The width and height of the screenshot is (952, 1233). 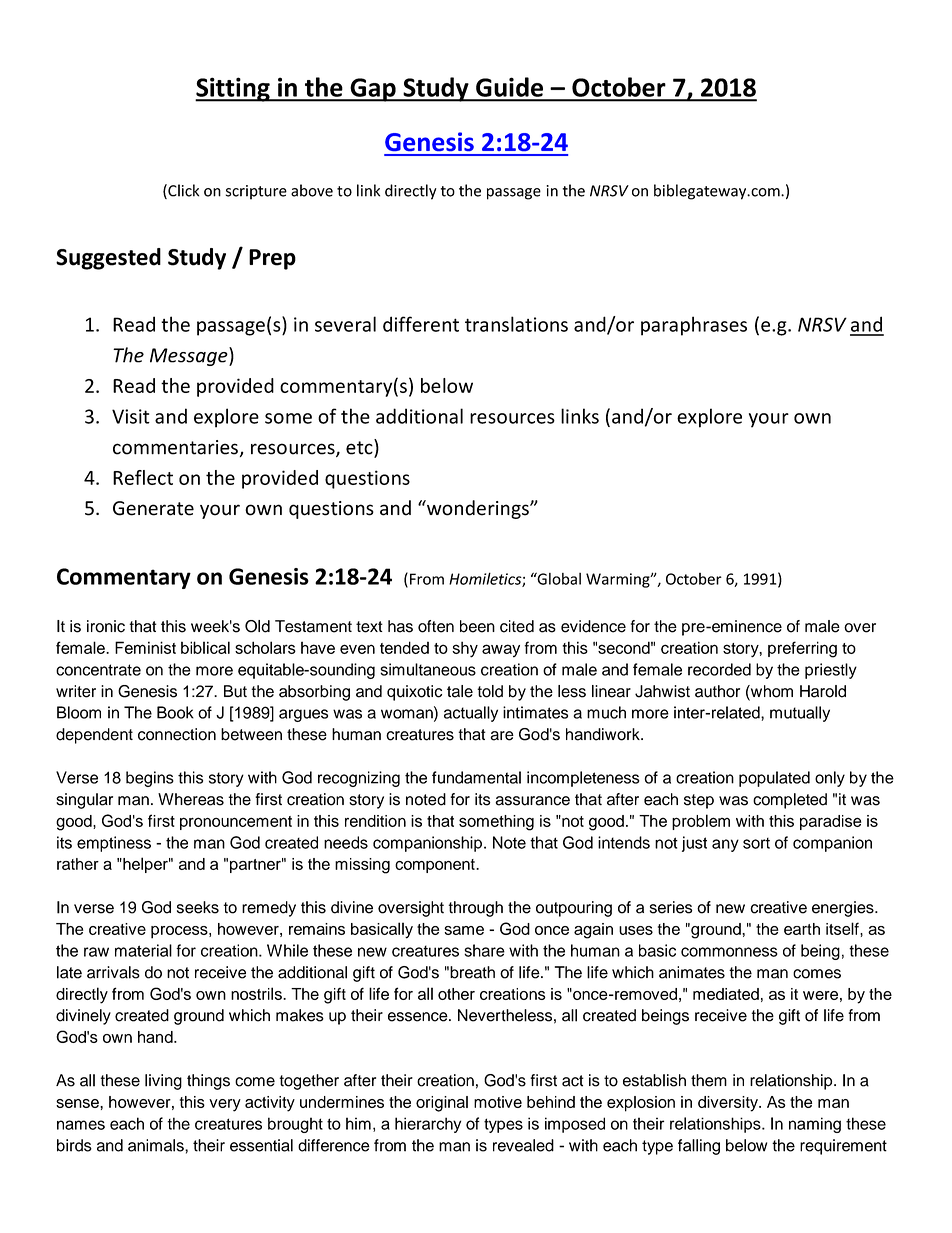 What do you see at coordinates (802, 649) in the screenshot?
I see `preferring` at bounding box center [802, 649].
